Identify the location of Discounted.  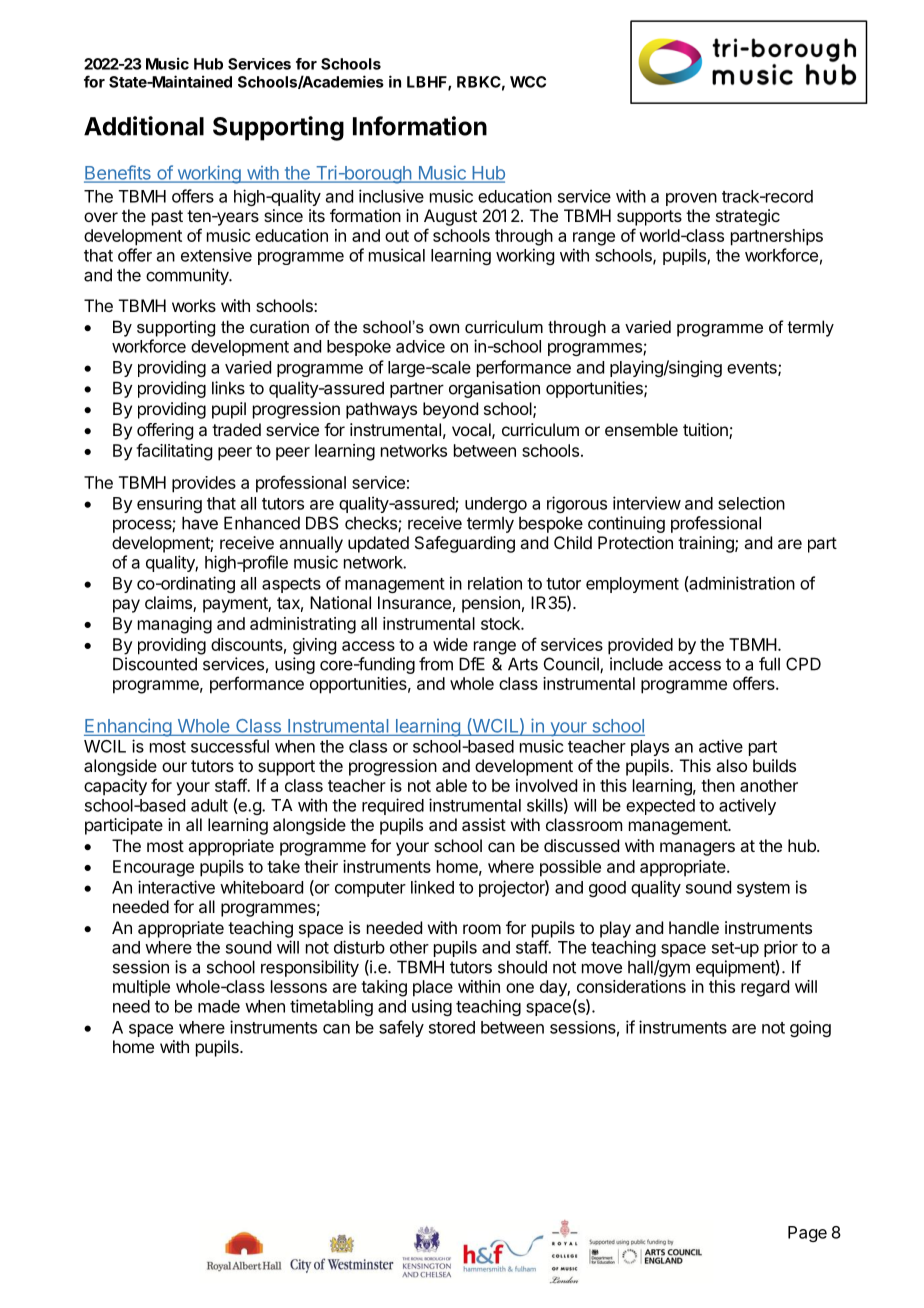
(155, 664).
